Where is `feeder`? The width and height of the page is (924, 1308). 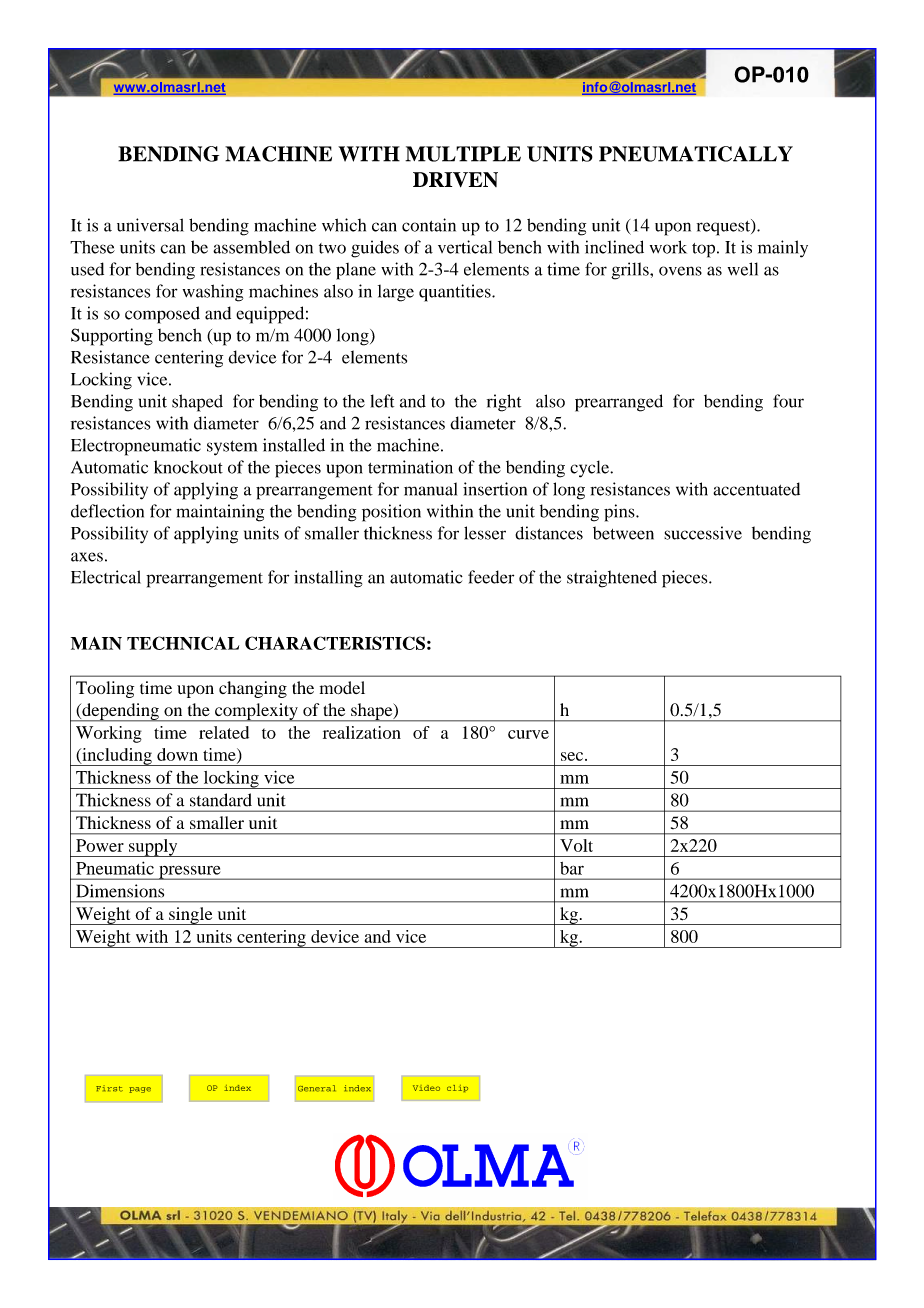
feeder is located at coordinates (491, 577).
